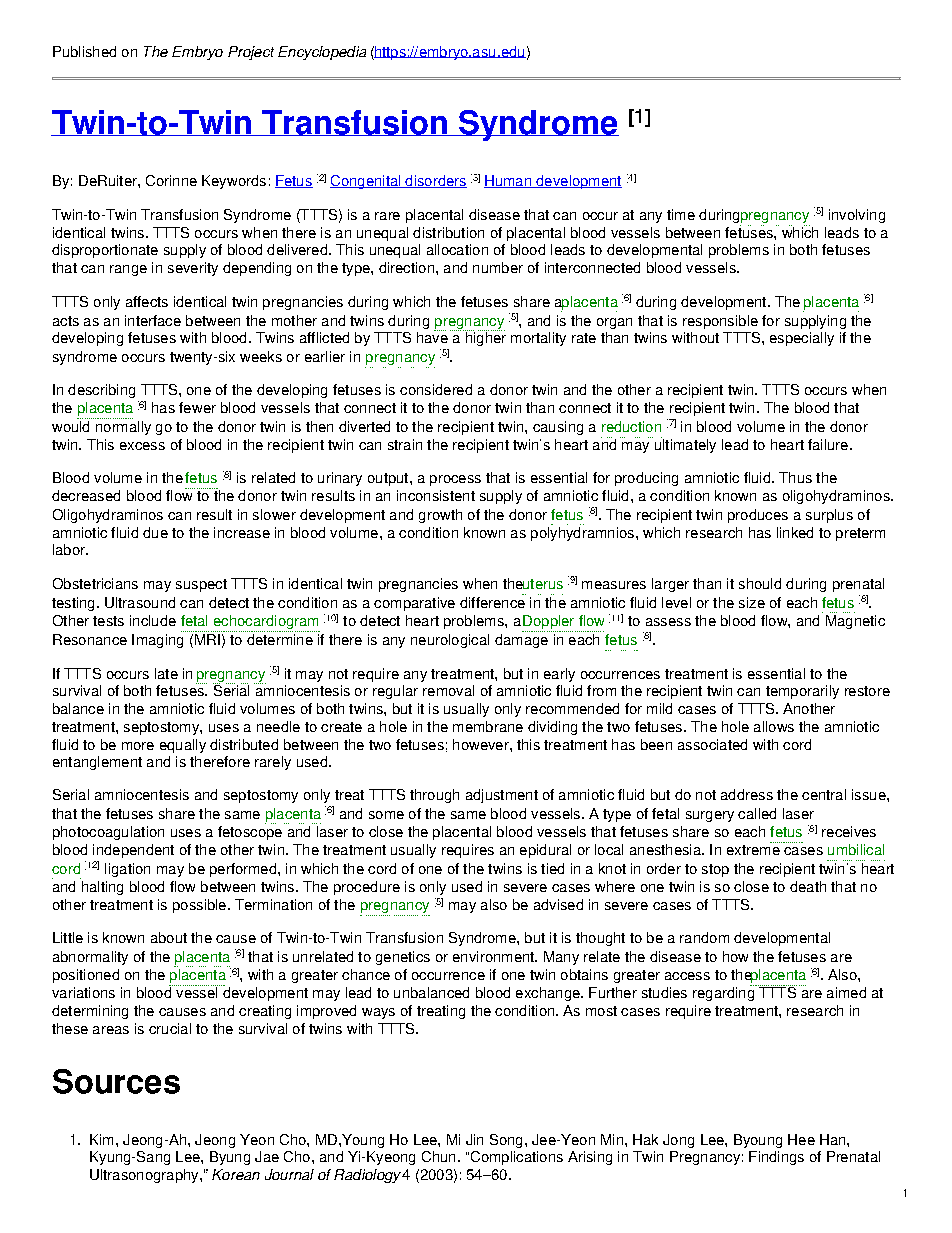  I want to click on Jin, so click(474, 1139).
